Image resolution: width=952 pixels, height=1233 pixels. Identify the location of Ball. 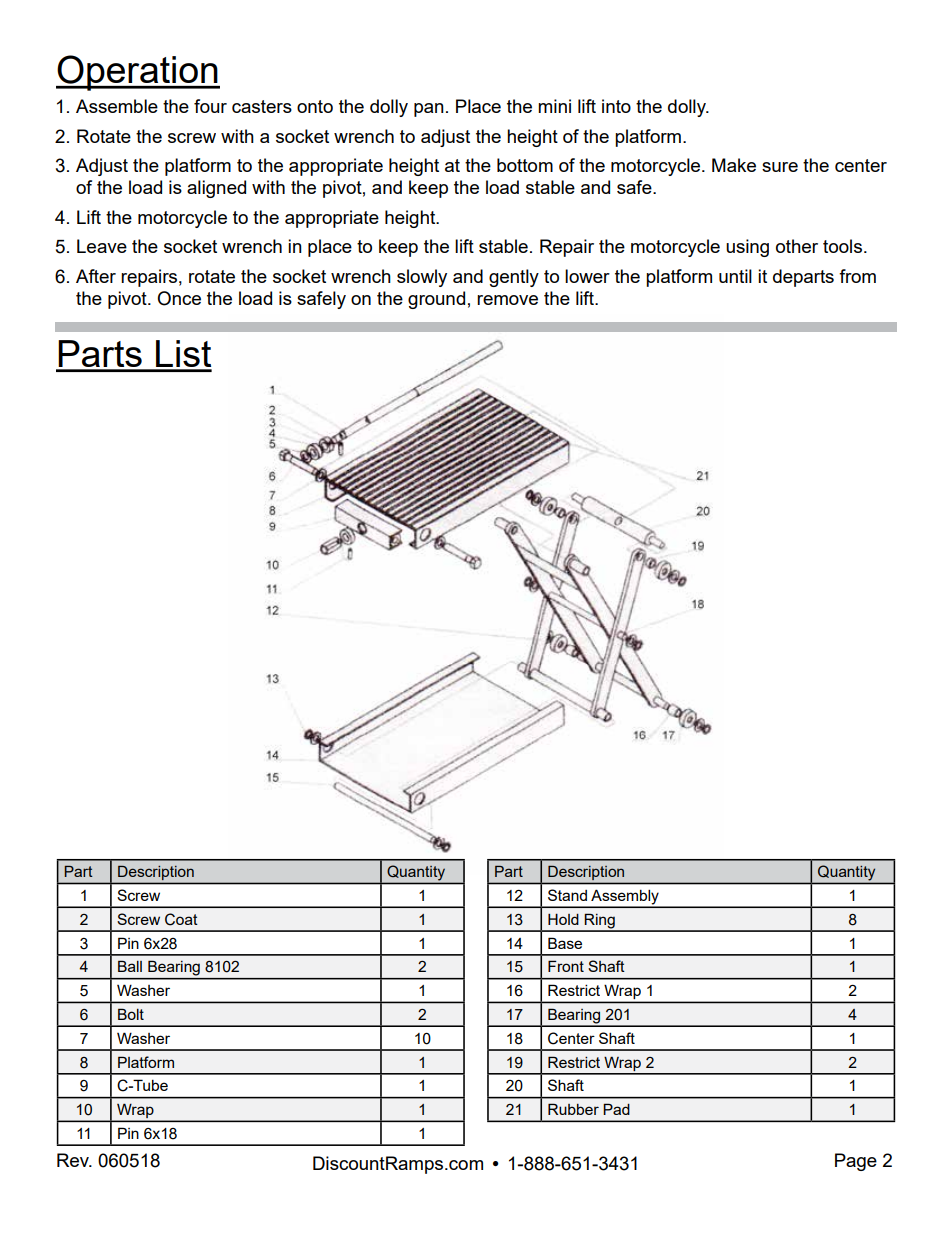
(130, 966).
